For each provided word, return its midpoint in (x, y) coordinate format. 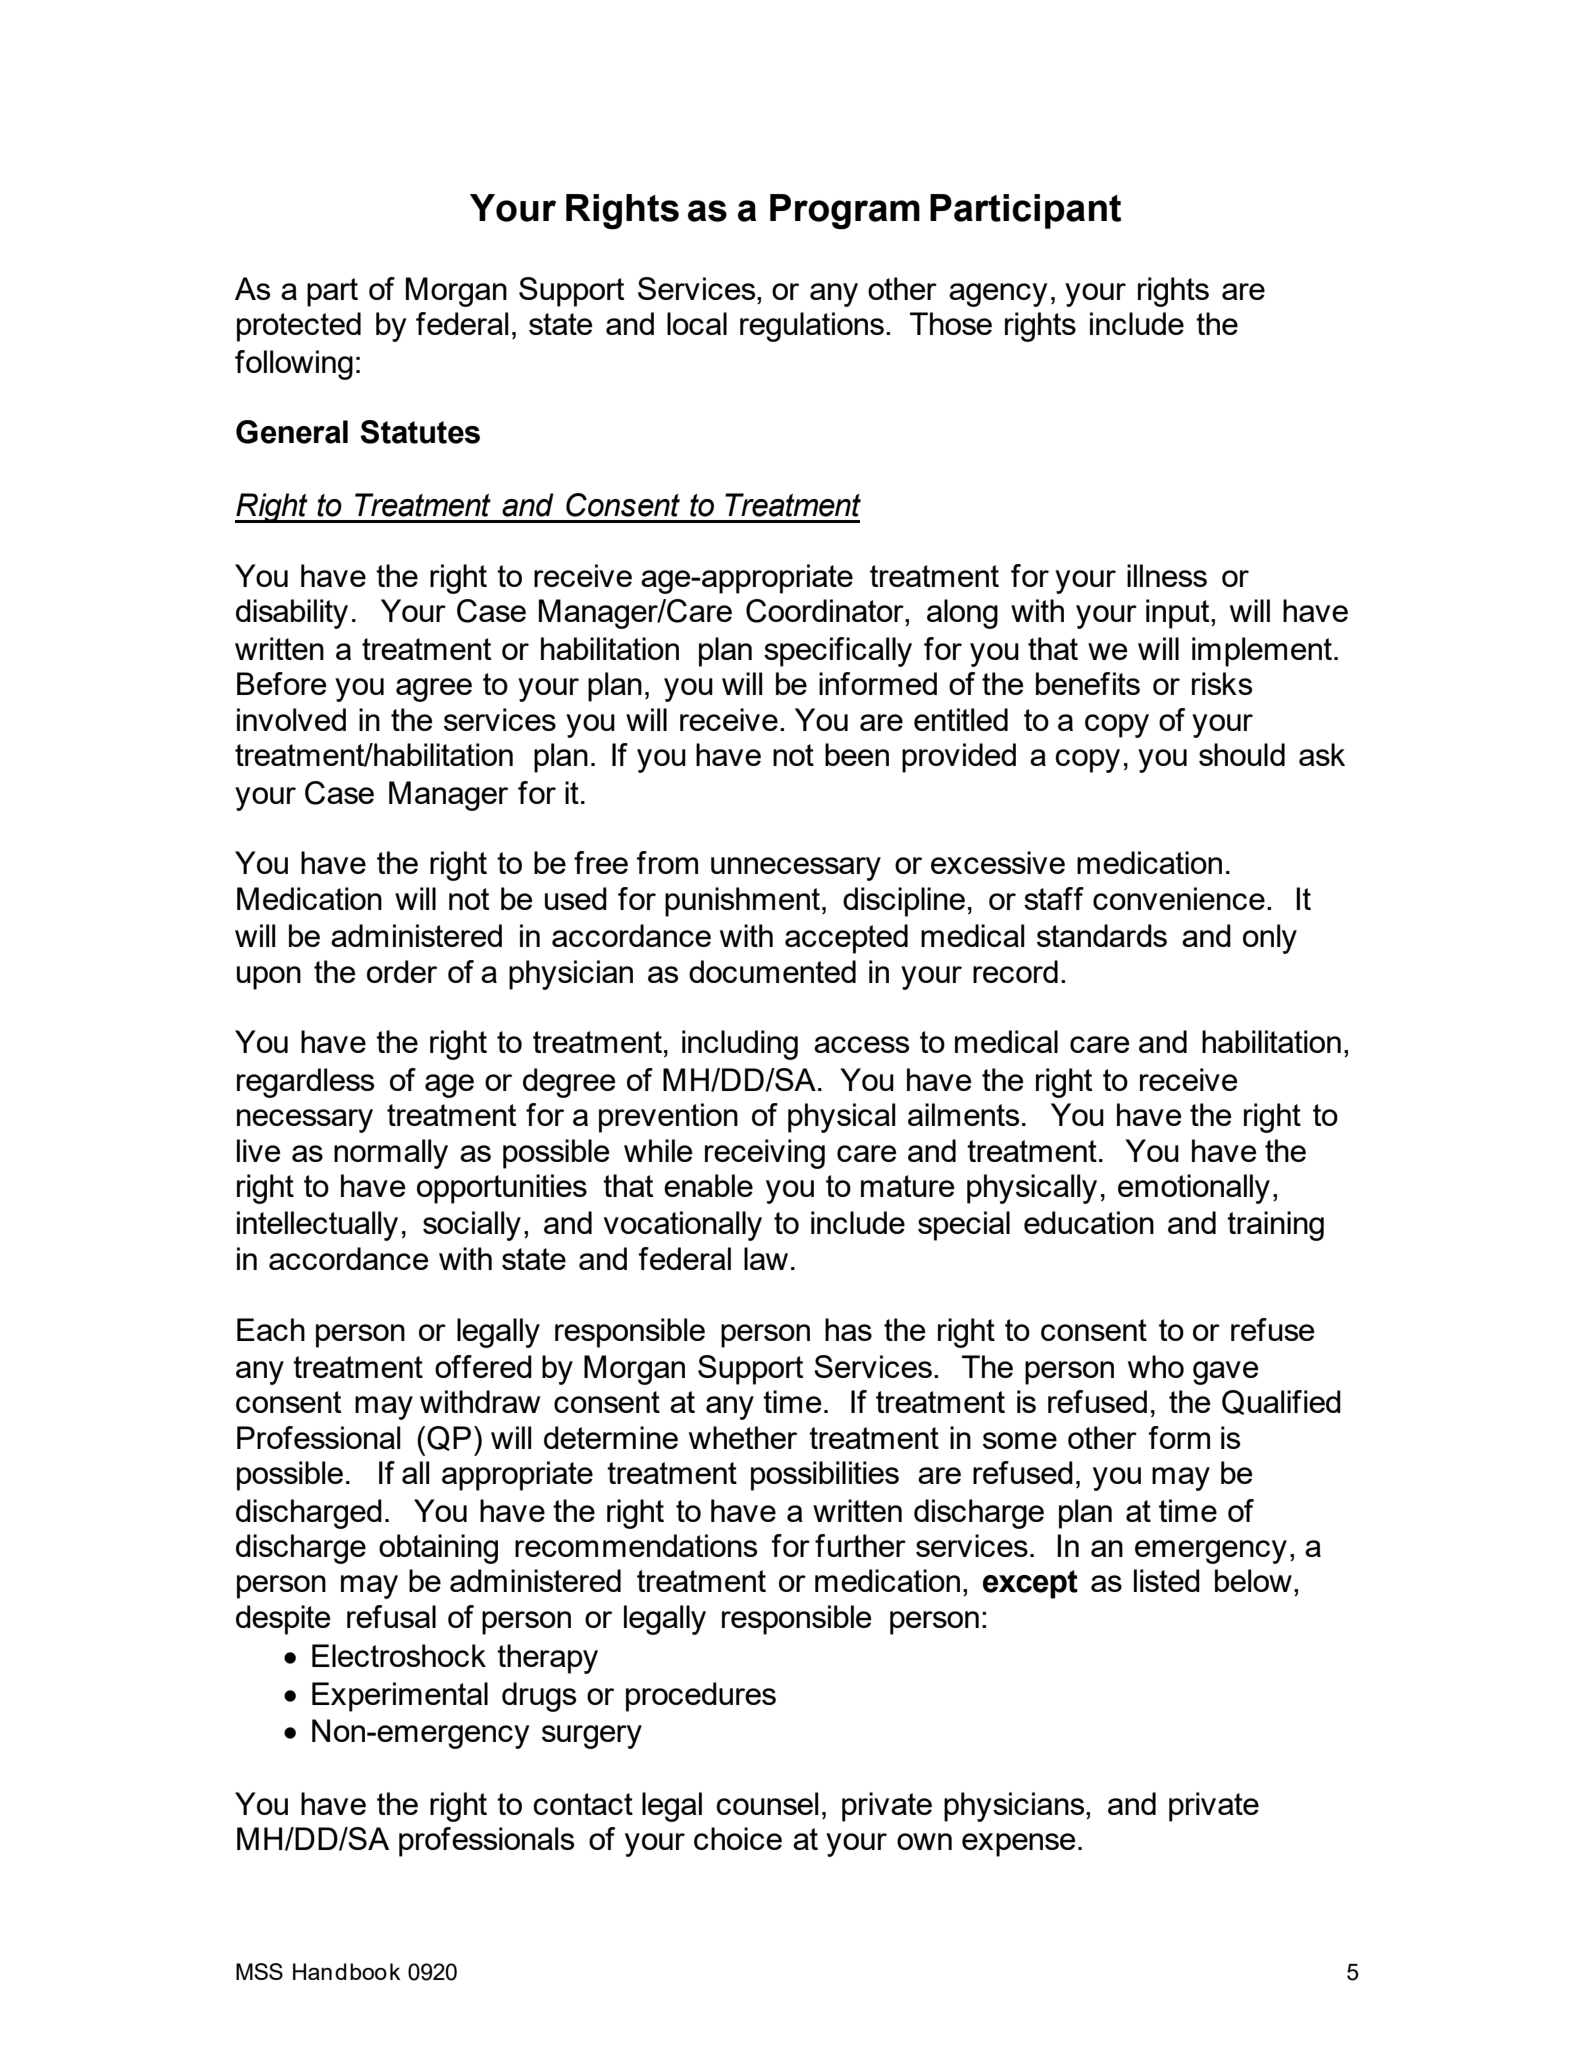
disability (292, 614)
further (860, 1545)
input (1179, 614)
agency (998, 295)
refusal (391, 1616)
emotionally (1194, 1189)
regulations (812, 327)
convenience (1179, 898)
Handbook (346, 1971)
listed (1167, 1580)
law (766, 1258)
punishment (742, 902)
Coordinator (826, 611)
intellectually (317, 1226)
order (402, 971)
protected (299, 327)
